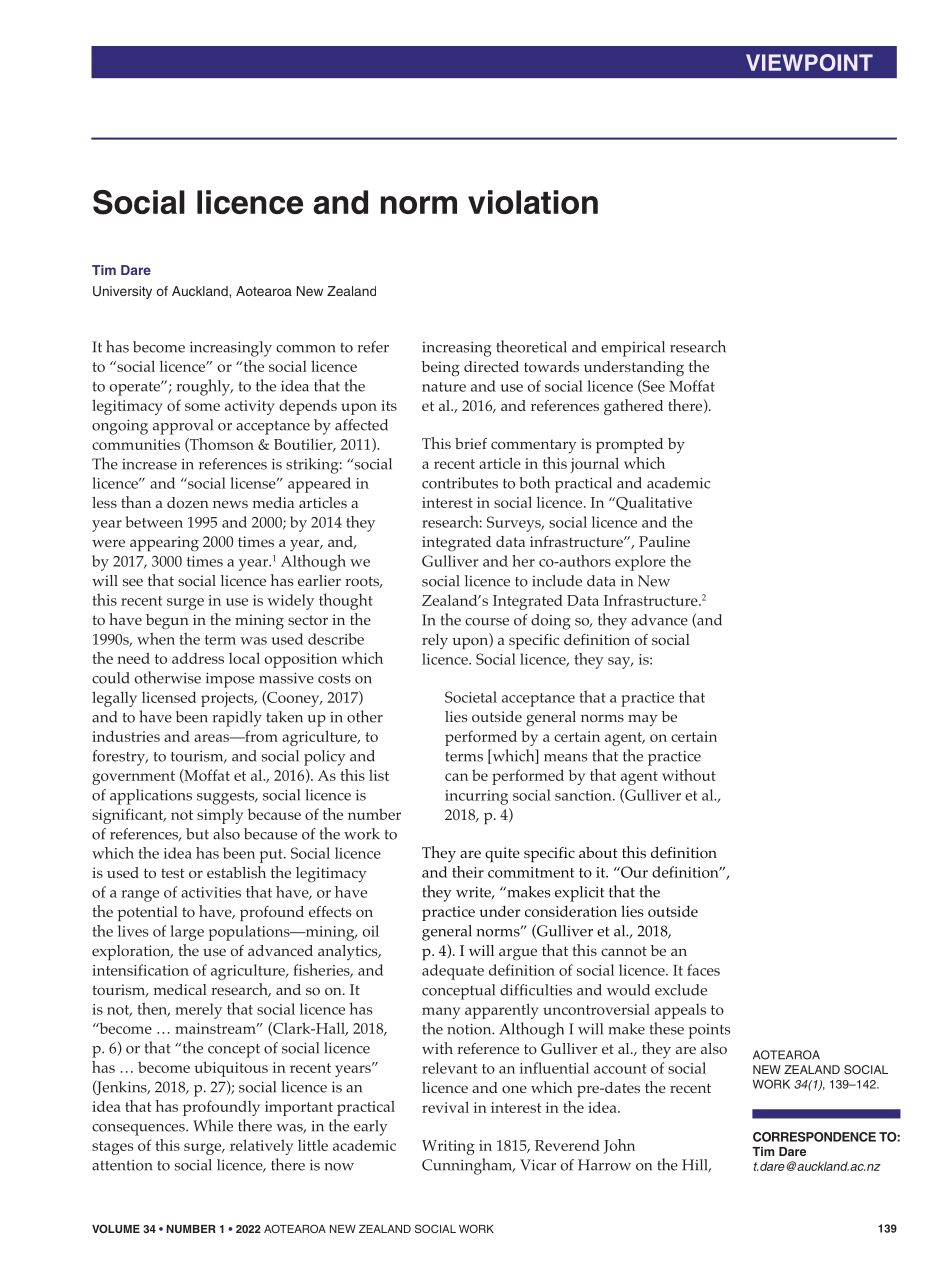 The image size is (952, 1265). What do you see at coordinates (809, 62) in the document?
I see `VIEWPOINT` at bounding box center [809, 62].
